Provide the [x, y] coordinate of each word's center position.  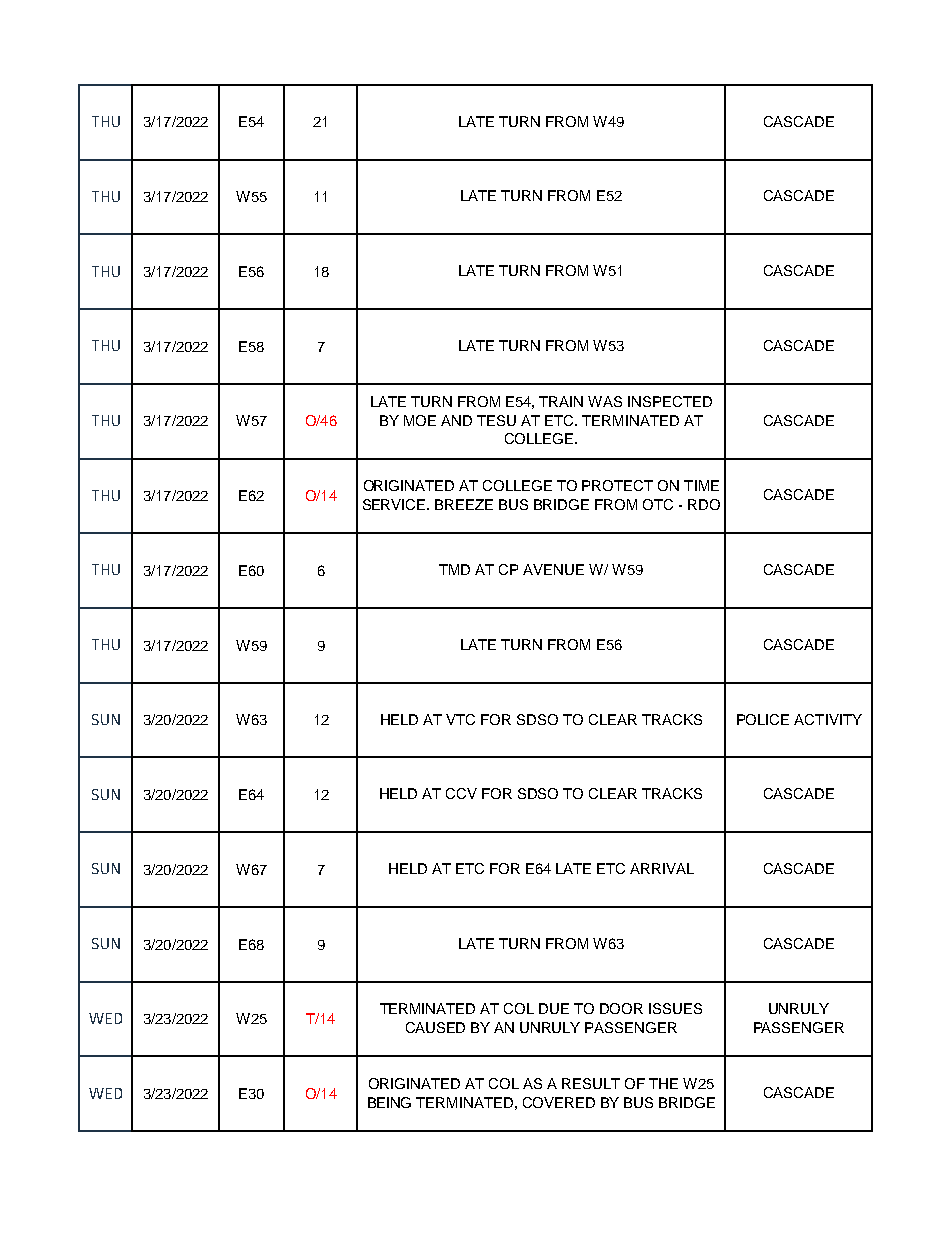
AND [456, 420]
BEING [389, 1102]
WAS [605, 401]
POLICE [763, 719]
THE [663, 1083]
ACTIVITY [828, 719]
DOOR [621, 1008]
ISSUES [675, 1008]
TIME [701, 485]
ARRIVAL [662, 868]
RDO [704, 504]
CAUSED [435, 1027]
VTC [460, 719]
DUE [554, 1008]
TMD [454, 569]
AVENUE [553, 569]
